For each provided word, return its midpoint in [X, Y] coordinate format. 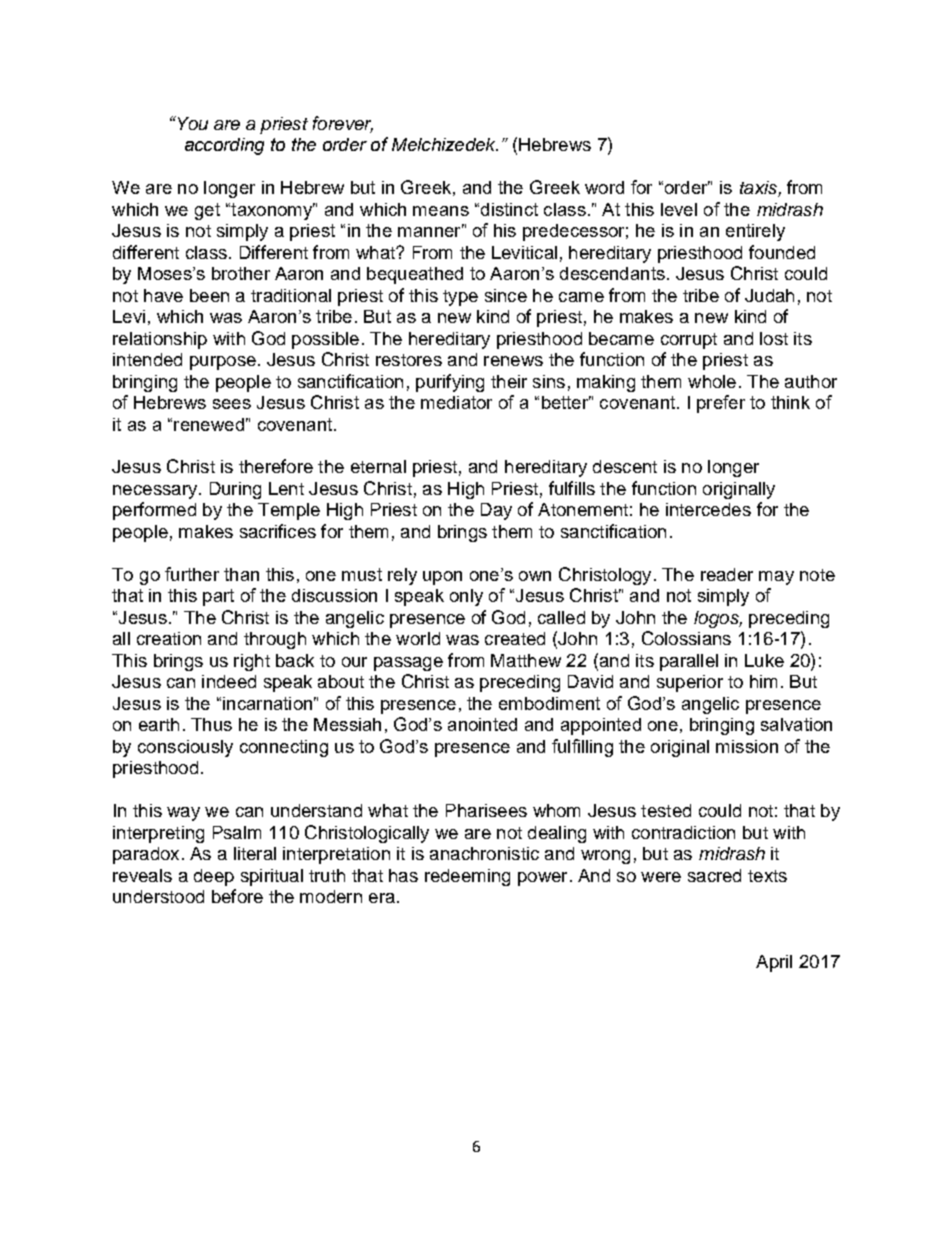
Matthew [526, 660]
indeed [229, 681]
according [224, 146]
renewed [209, 424]
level [679, 209]
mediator [456, 402]
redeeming [467, 877]
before [237, 896]
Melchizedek [445, 144]
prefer [721, 404]
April [774, 963]
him [763, 681]
